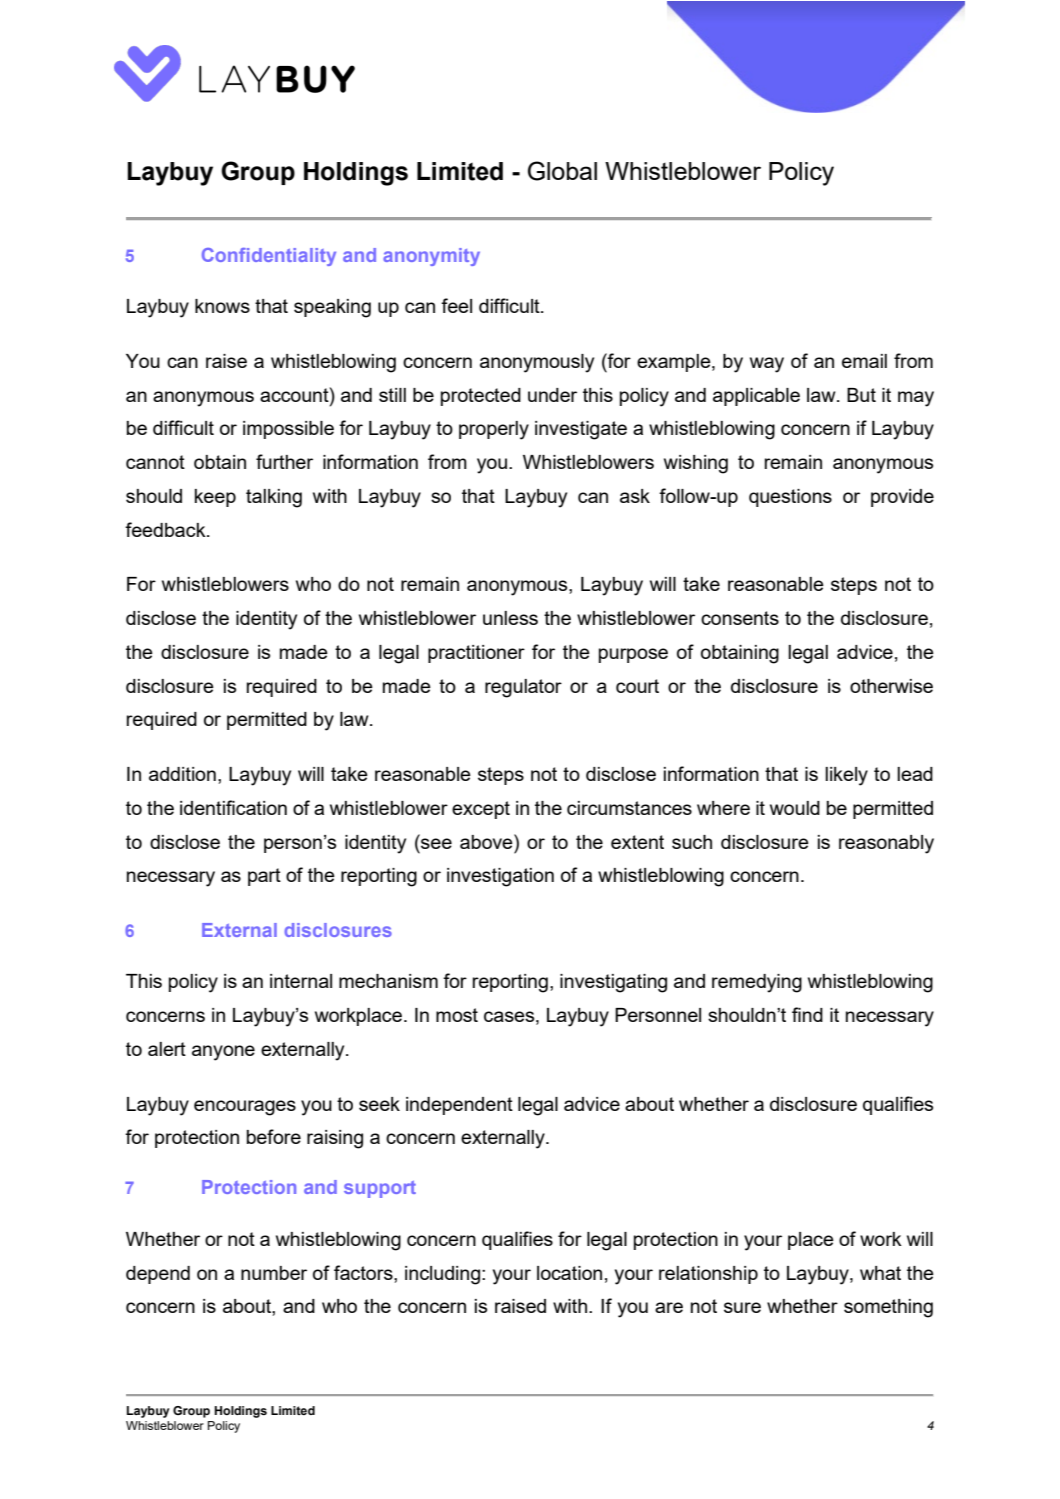 This screenshot has height=1499, width=1060. Describe the element at coordinates (510, 618) in the screenshot. I see `unless` at that location.
